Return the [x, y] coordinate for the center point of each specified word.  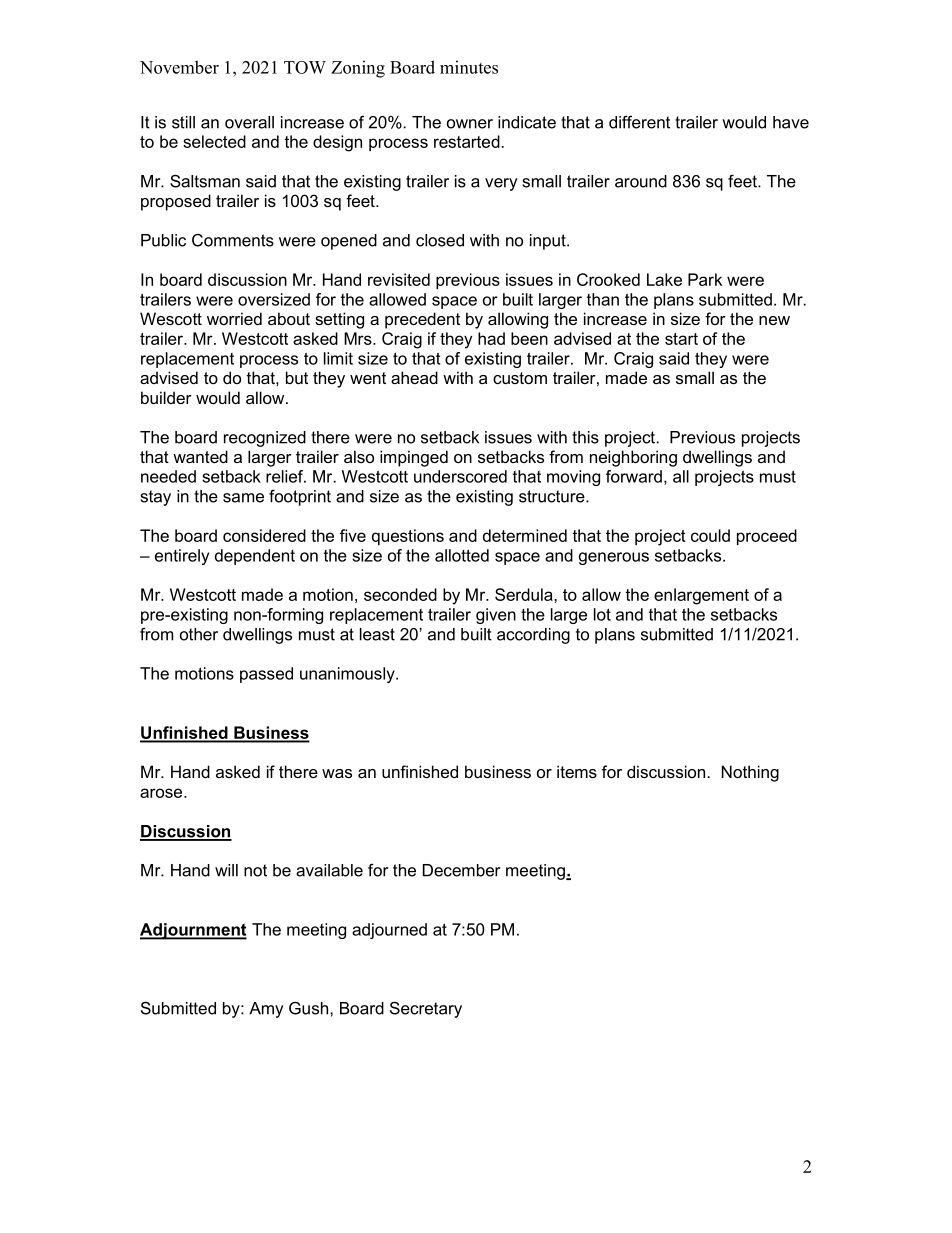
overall [249, 122]
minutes [469, 67]
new [774, 320]
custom [520, 378]
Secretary [426, 1009]
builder [166, 397]
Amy [266, 1010]
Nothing [750, 773]
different [639, 122]
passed [266, 675]
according [533, 636]
